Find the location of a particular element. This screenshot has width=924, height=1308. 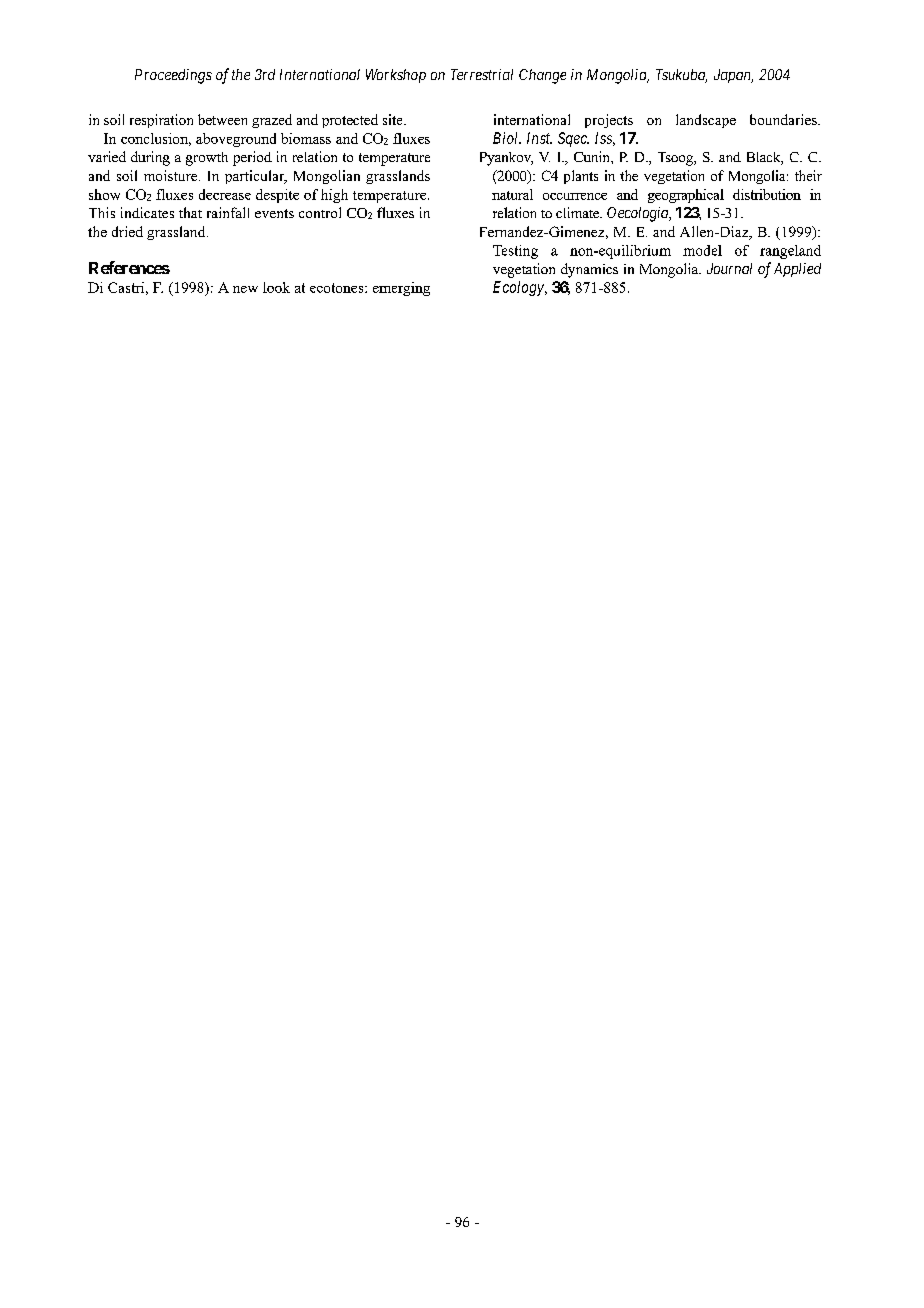

landscape is located at coordinates (706, 121).
